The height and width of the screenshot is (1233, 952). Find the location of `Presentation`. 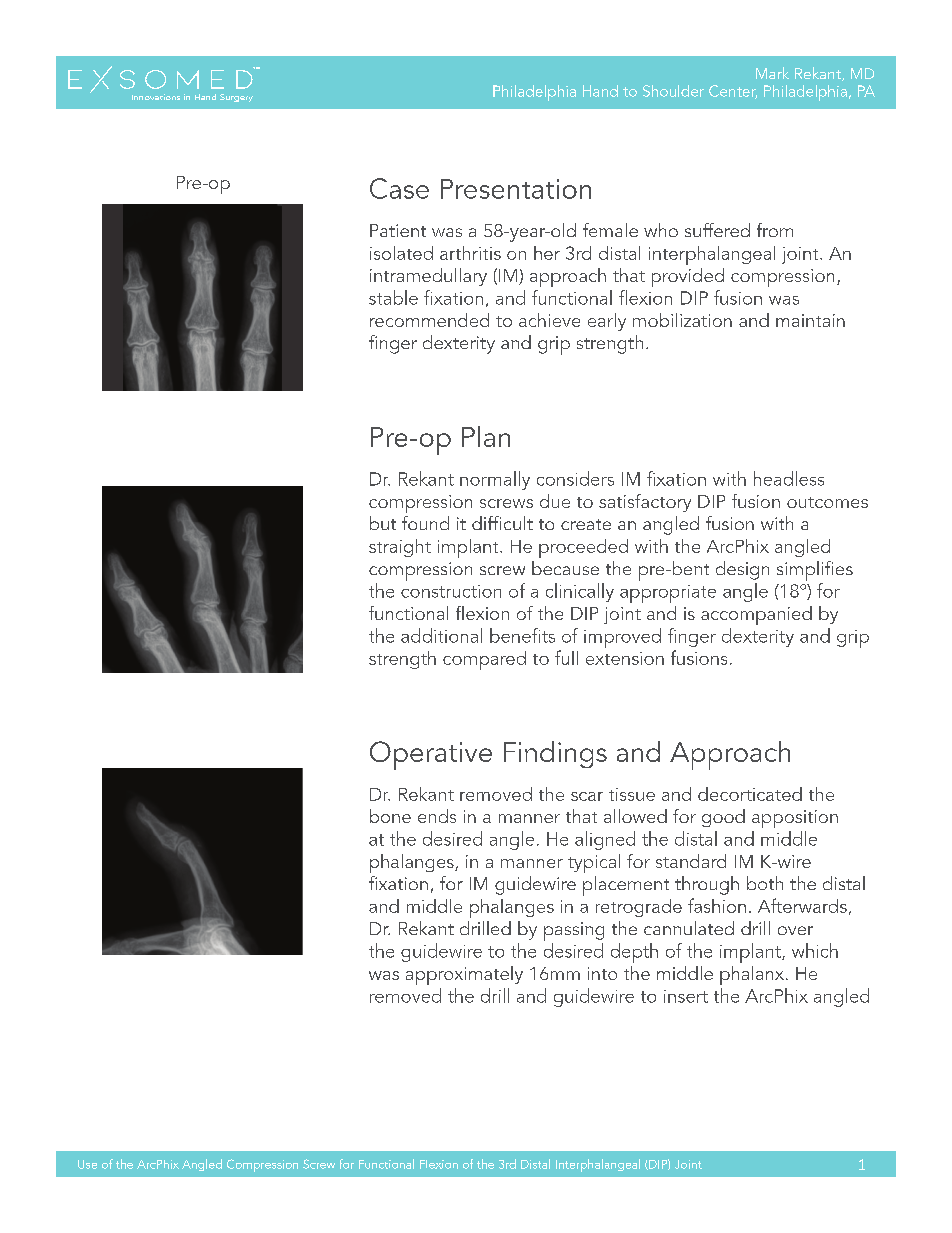

Presentation is located at coordinates (516, 189).
